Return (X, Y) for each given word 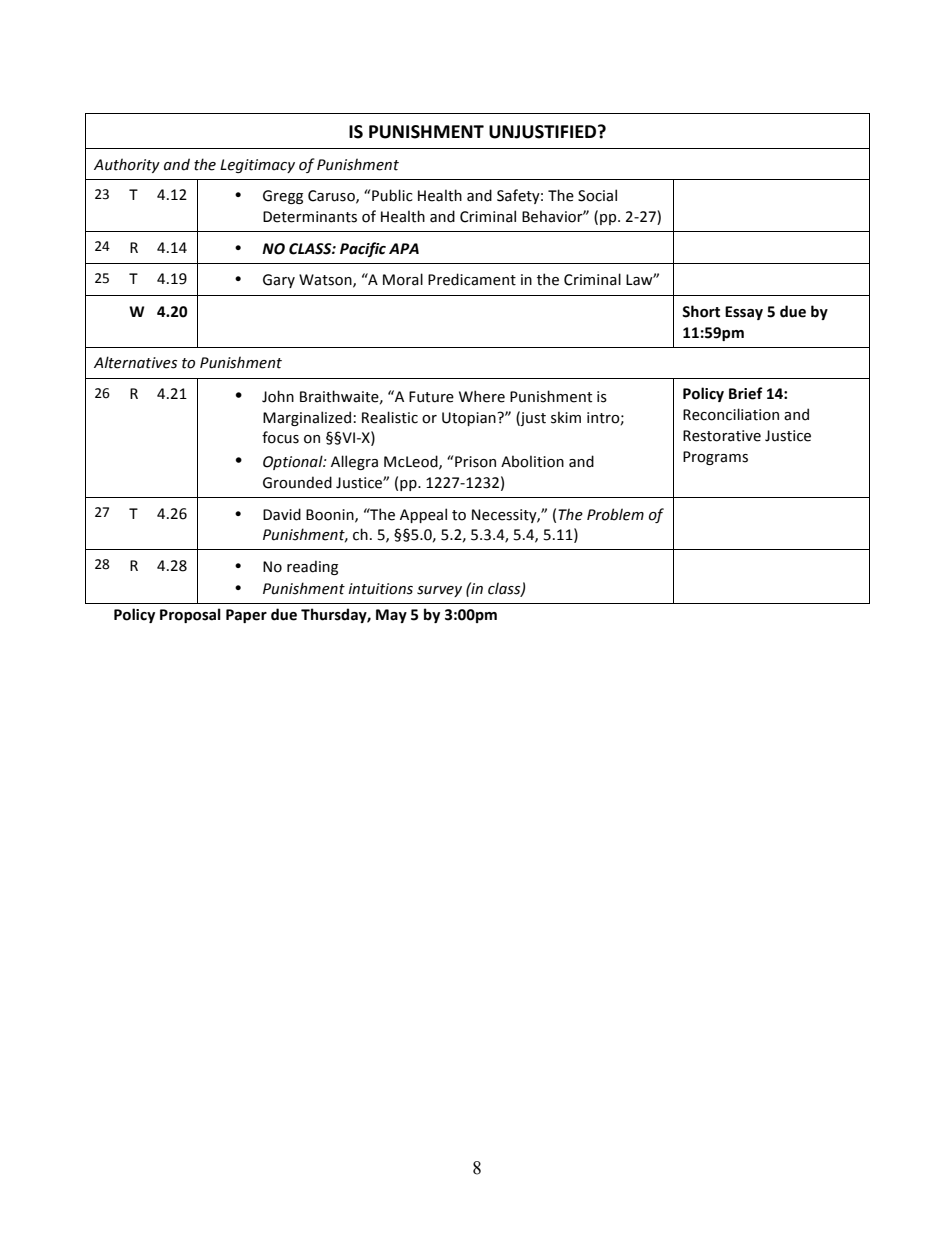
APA (404, 248)
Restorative (722, 436)
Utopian (470, 419)
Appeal (423, 515)
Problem (615, 514)
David (282, 514)
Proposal (190, 615)
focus (280, 437)
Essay (744, 313)
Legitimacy (257, 166)
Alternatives (135, 362)
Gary (279, 281)
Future (431, 397)
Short (701, 311)
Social (597, 195)
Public (392, 195)
